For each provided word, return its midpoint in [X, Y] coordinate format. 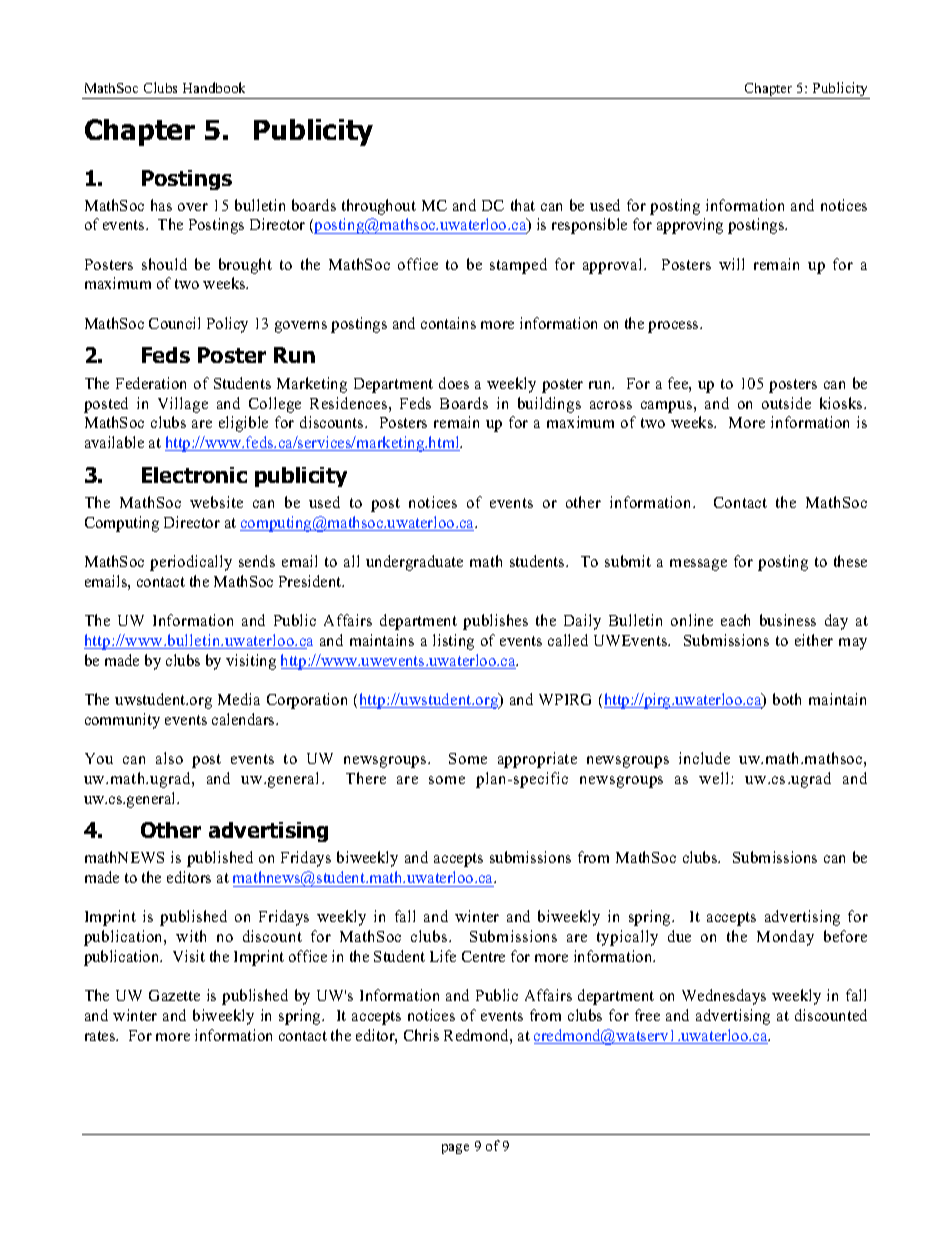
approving [690, 226]
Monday [785, 938]
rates [101, 1036]
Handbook [214, 87]
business [788, 620]
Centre [483, 956]
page [455, 1149]
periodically [191, 563]
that [523, 205]
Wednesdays [724, 997]
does [454, 383]
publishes [495, 622]
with [191, 936]
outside [786, 403]
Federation [151, 383]
